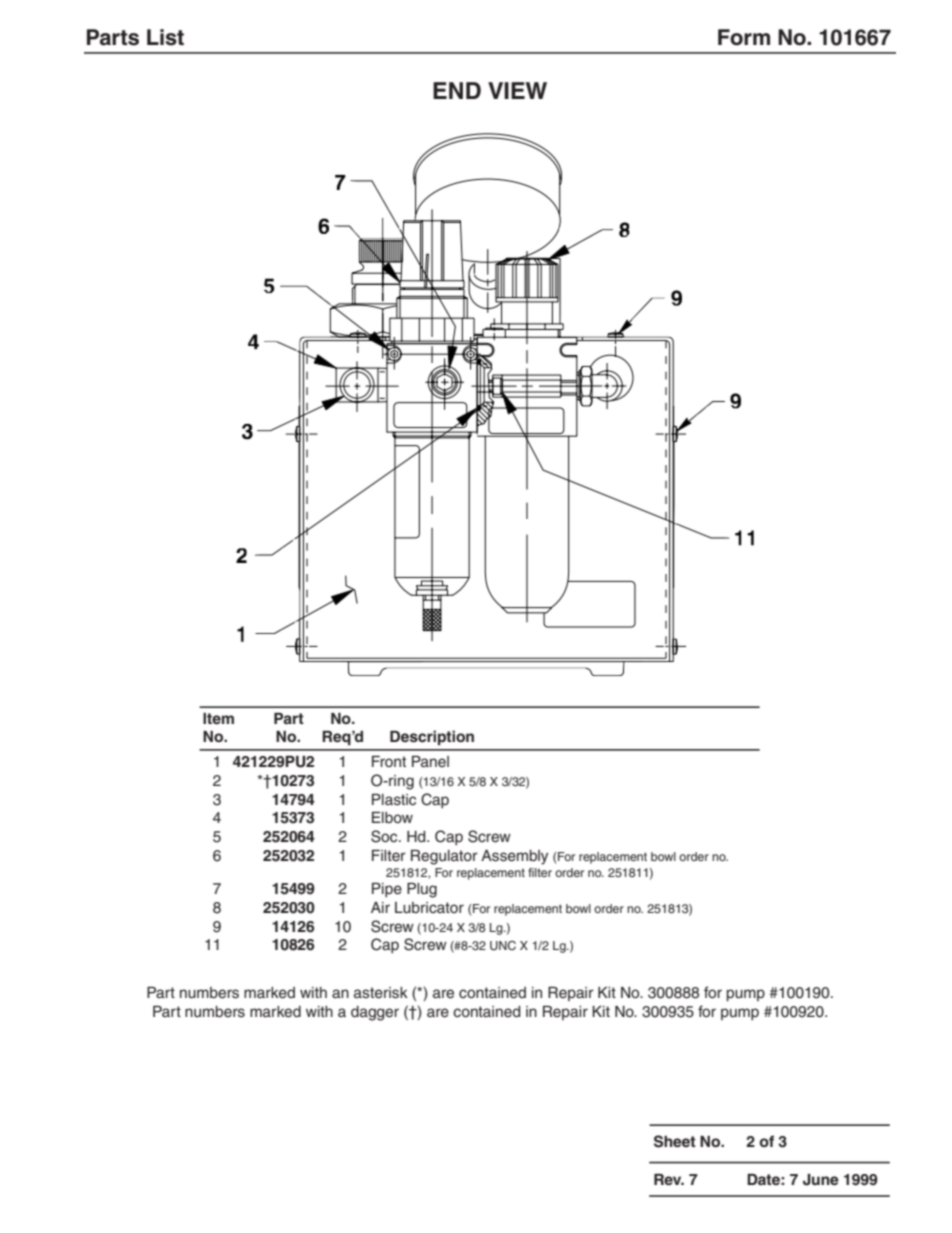 This page has width=952, height=1233. What do you see at coordinates (430, 762) in the page?
I see `Panel` at bounding box center [430, 762].
